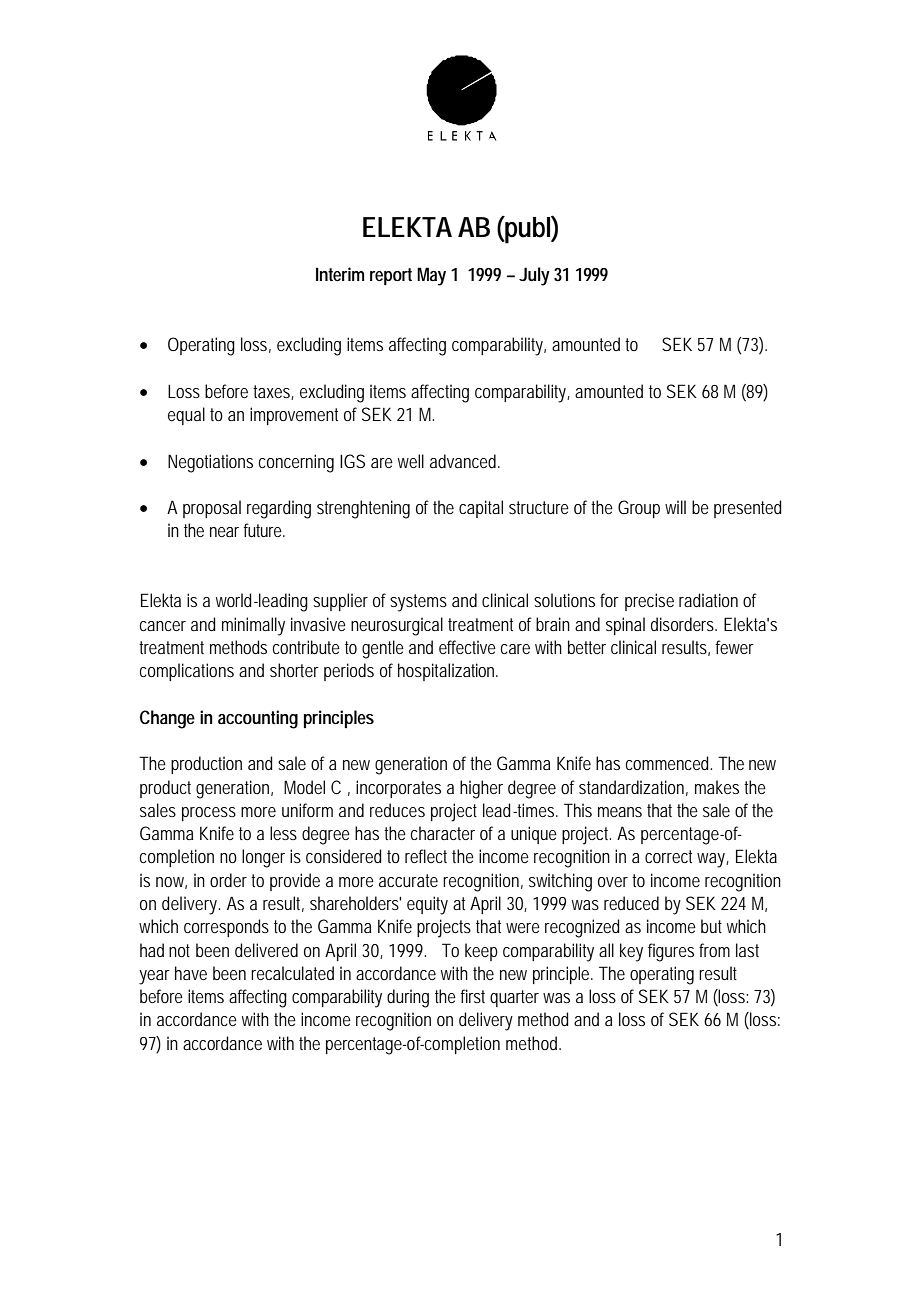 This page has height=1307, width=924. I want to click on July, so click(534, 276).
